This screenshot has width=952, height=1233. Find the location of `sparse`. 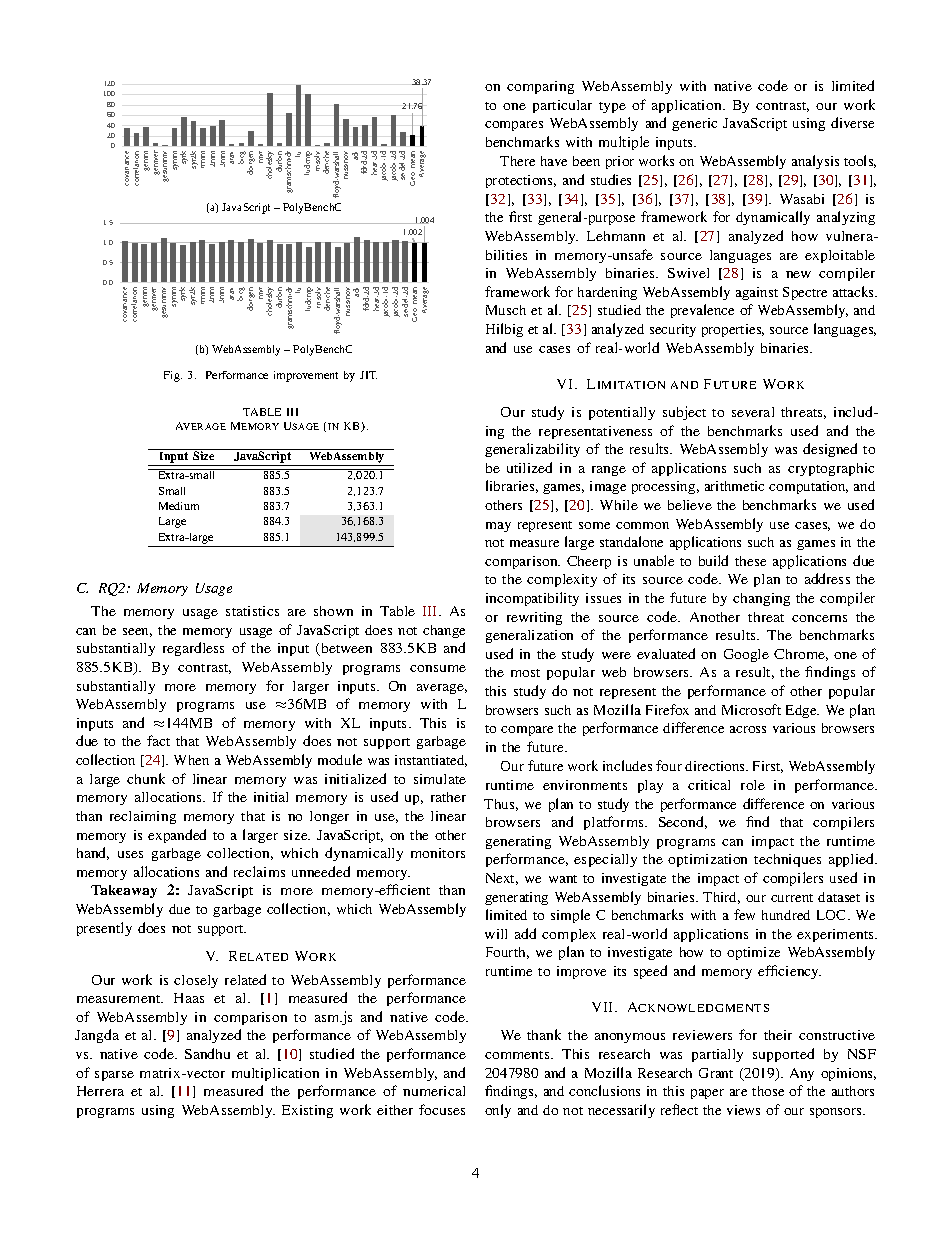

sparse is located at coordinates (114, 1076).
